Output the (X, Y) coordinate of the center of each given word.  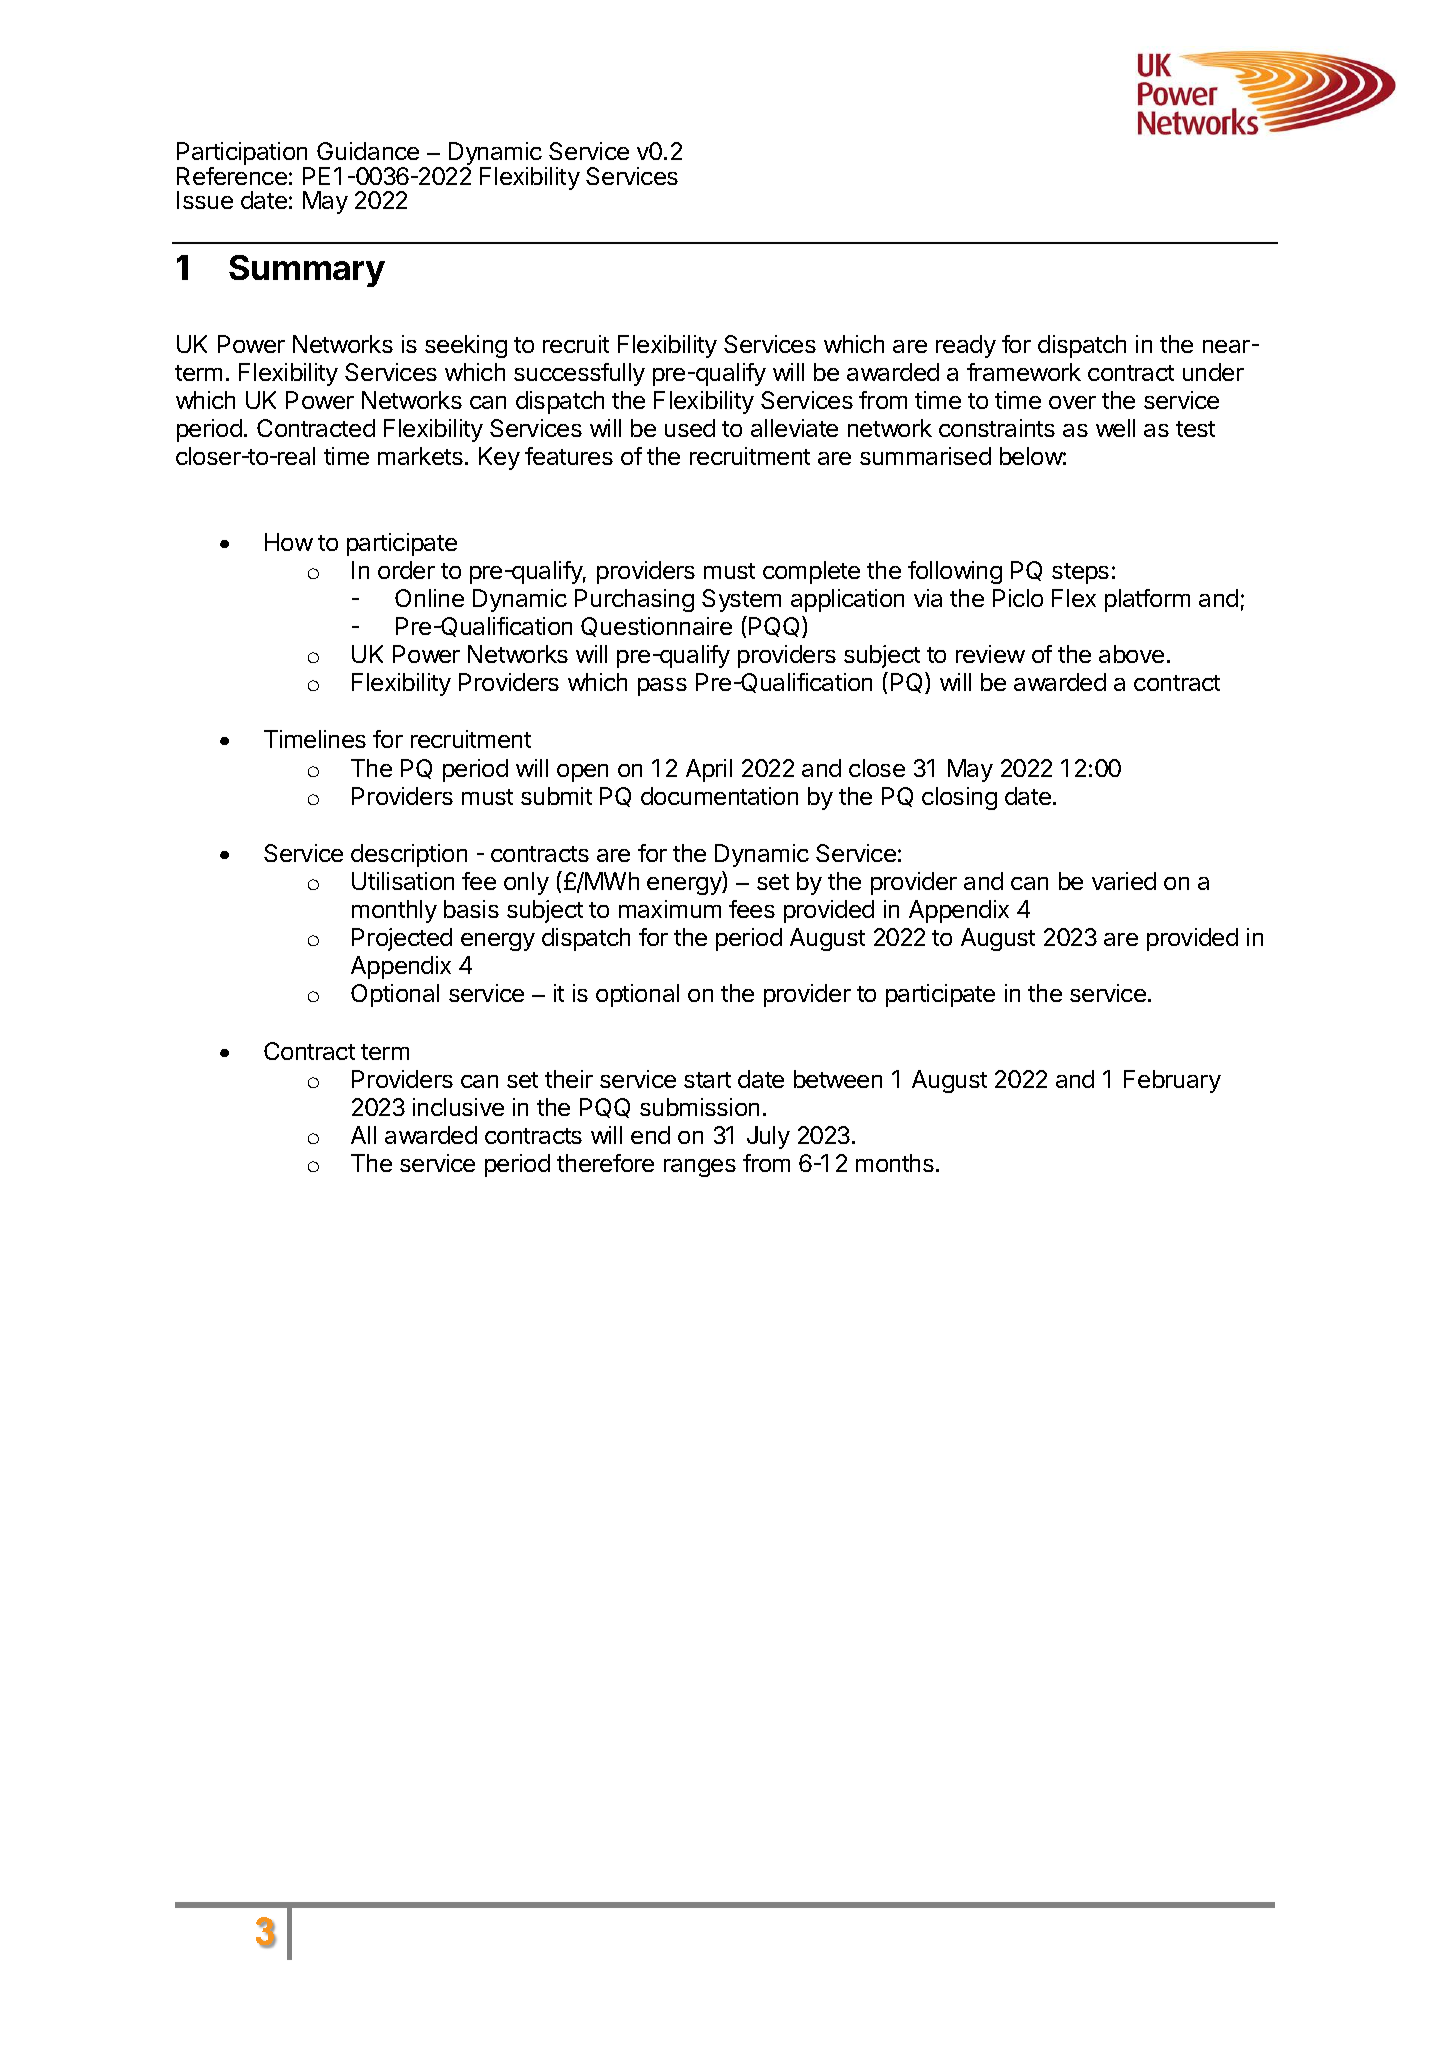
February (1172, 1081)
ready (966, 346)
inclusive (458, 1107)
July (768, 1137)
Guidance (368, 151)
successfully (579, 374)
